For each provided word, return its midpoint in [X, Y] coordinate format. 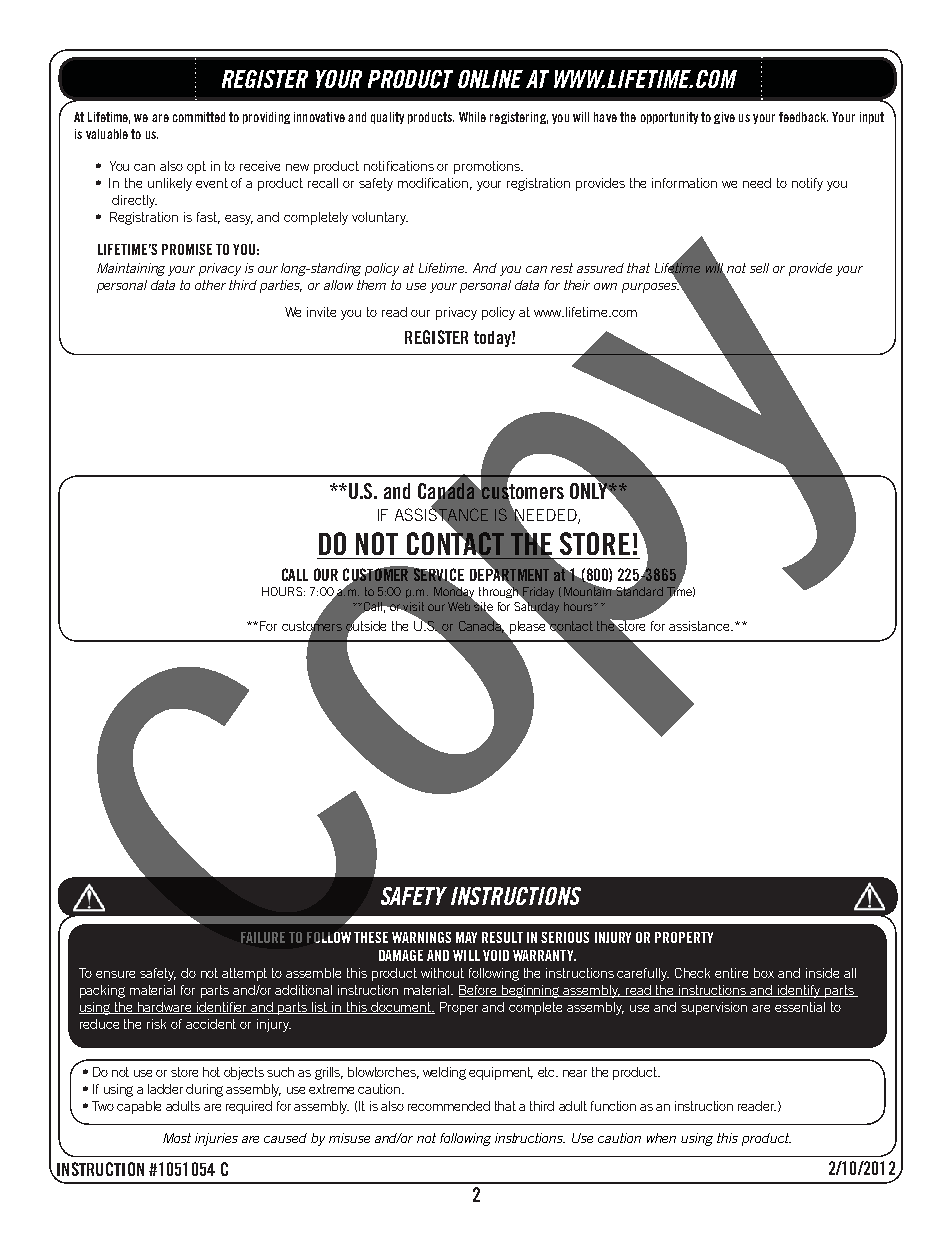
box [764, 973]
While [472, 117]
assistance [700, 626]
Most [177, 1138]
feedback [803, 117]
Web [461, 605]
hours [579, 606]
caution [619, 1138]
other [210, 285]
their [577, 285]
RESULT [502, 937]
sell [759, 268]
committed [199, 117]
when [661, 1138]
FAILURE [263, 937]
